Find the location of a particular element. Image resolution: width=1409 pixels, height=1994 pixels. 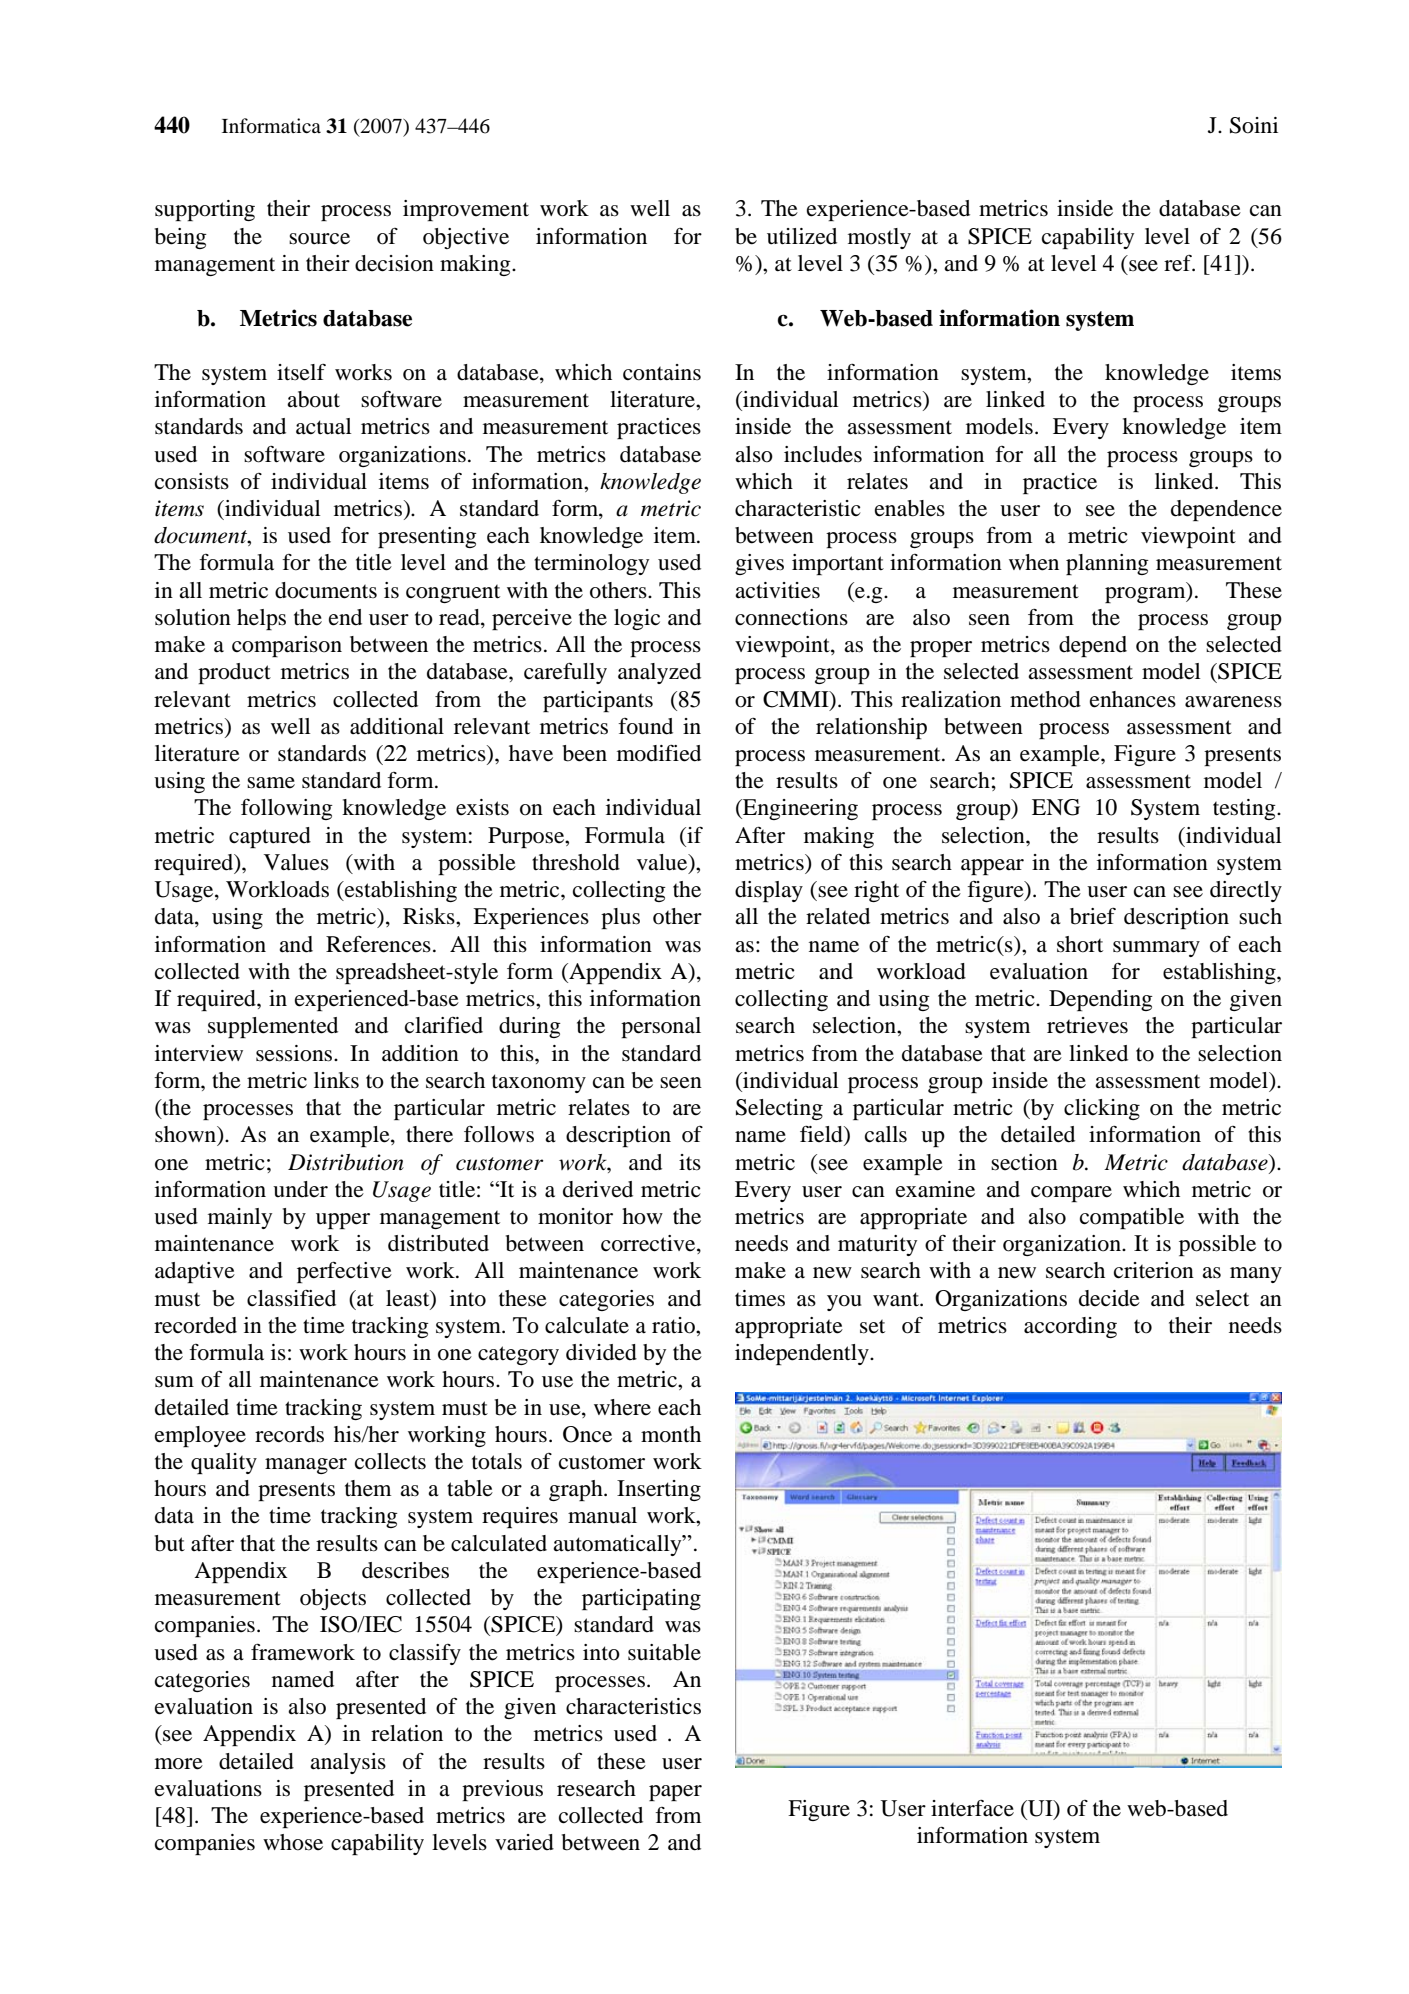

supplemented is located at coordinates (273, 1027).
